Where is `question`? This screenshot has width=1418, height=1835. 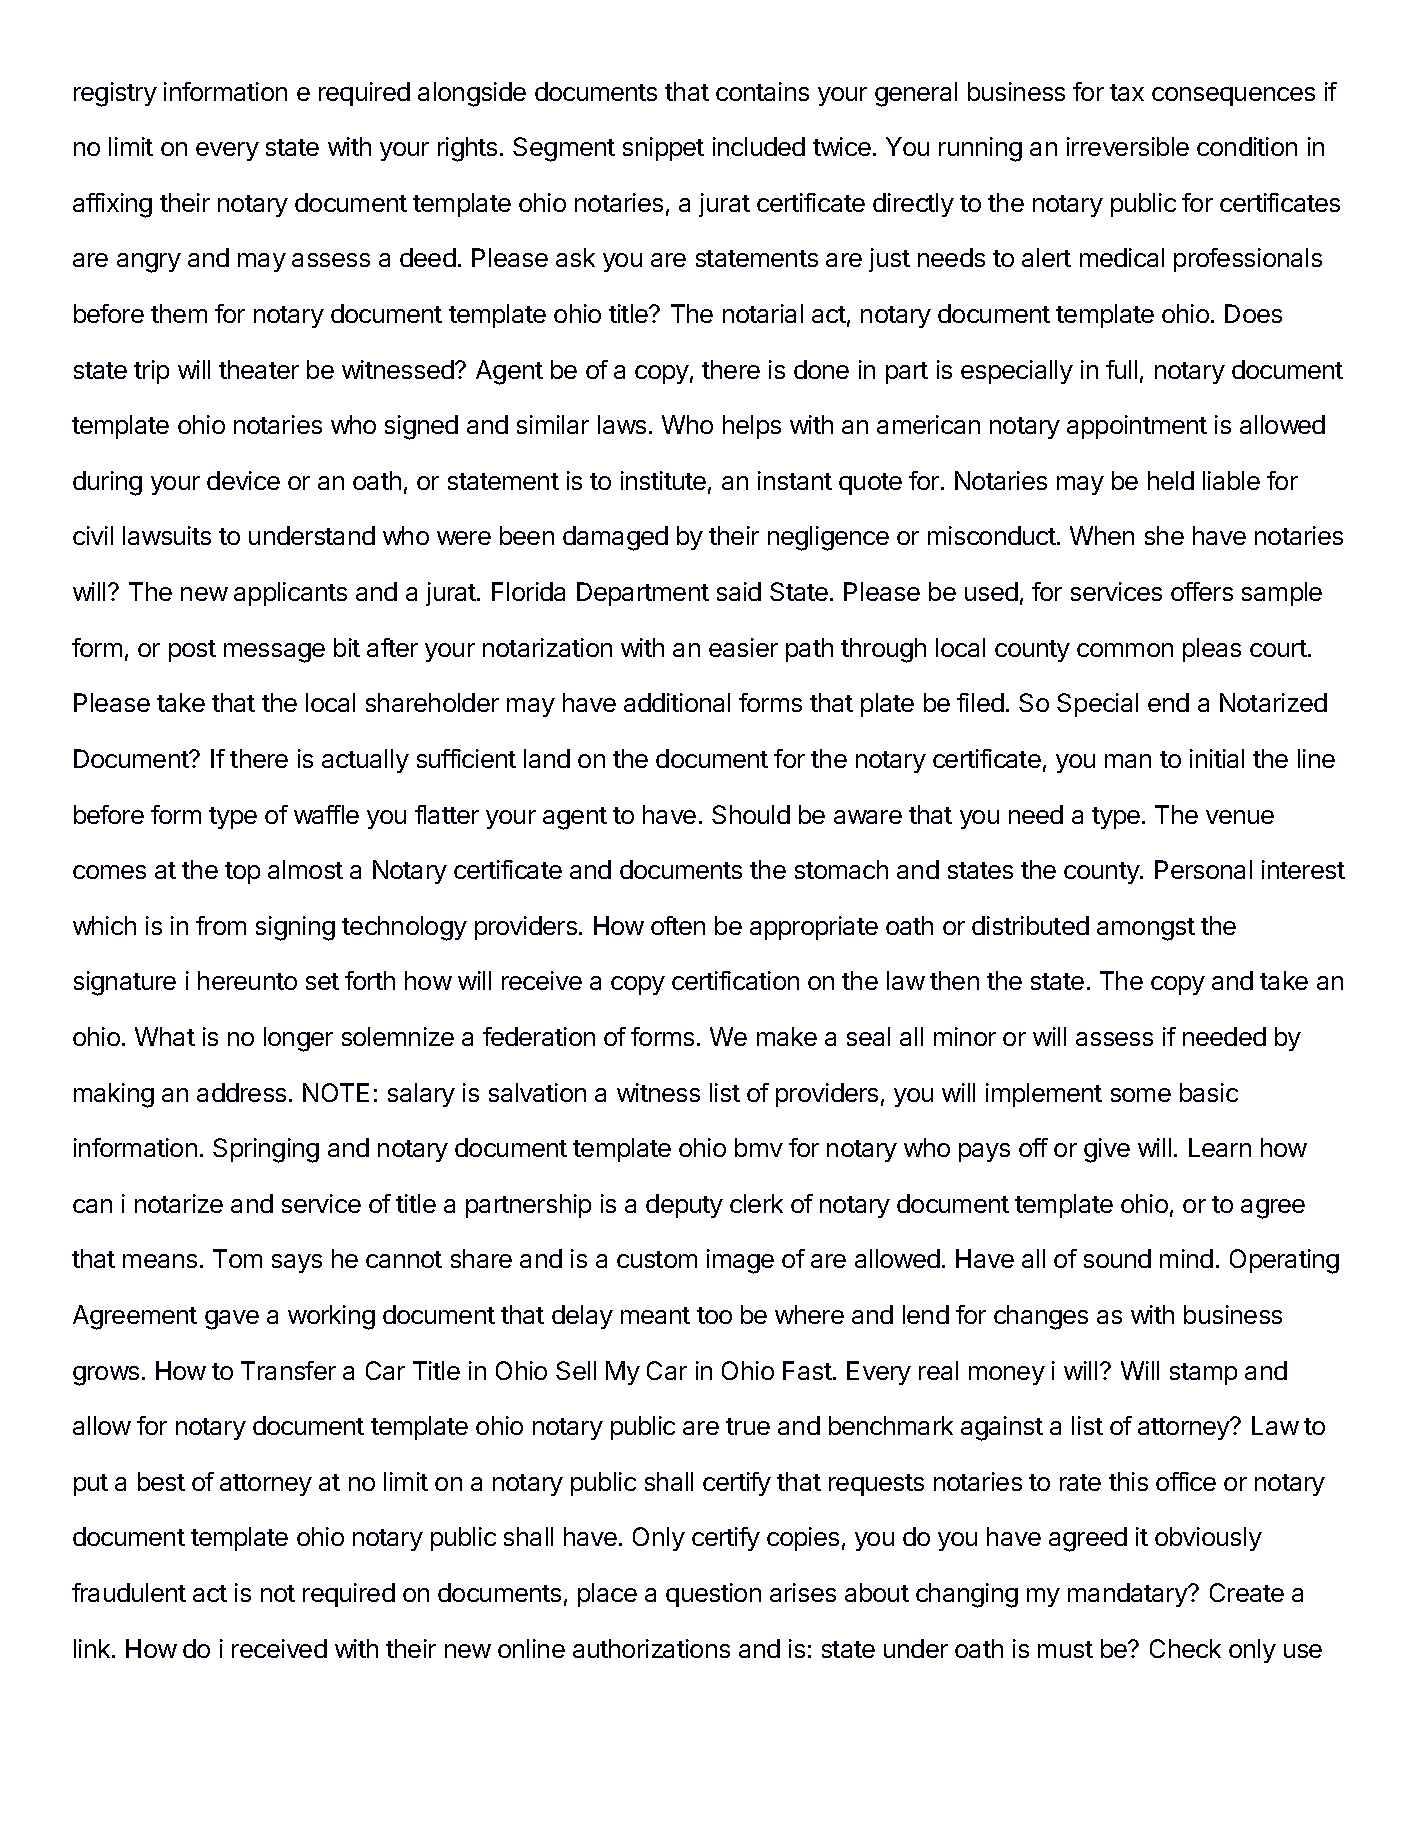
question is located at coordinates (713, 1595).
